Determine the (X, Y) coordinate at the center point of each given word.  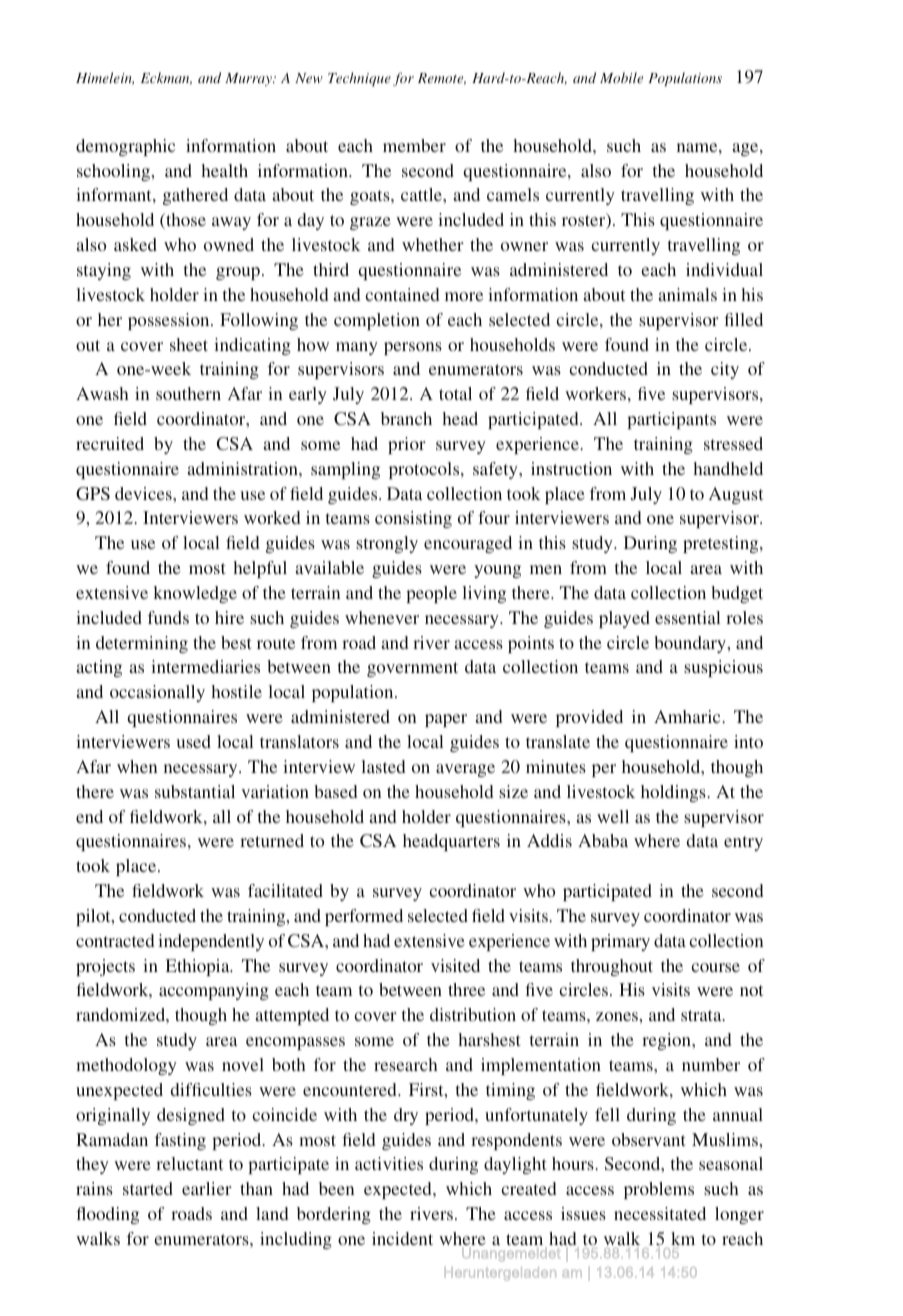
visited (455, 965)
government (412, 669)
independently (211, 942)
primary (620, 942)
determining (142, 644)
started (148, 1188)
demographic (125, 147)
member (414, 145)
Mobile (621, 77)
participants (671, 420)
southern (188, 393)
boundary (691, 644)
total (455, 393)
